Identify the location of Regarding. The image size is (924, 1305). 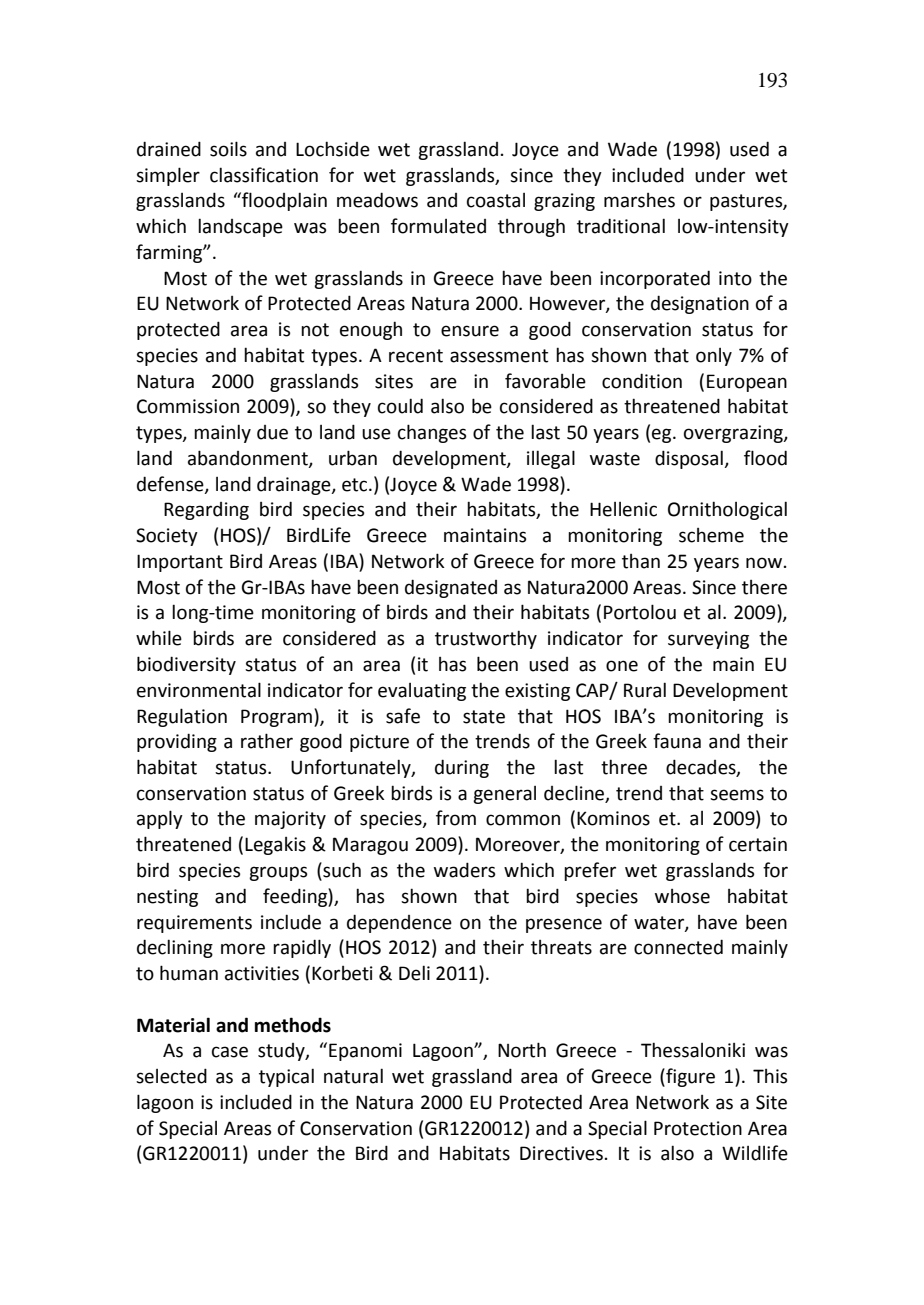
(206, 511).
